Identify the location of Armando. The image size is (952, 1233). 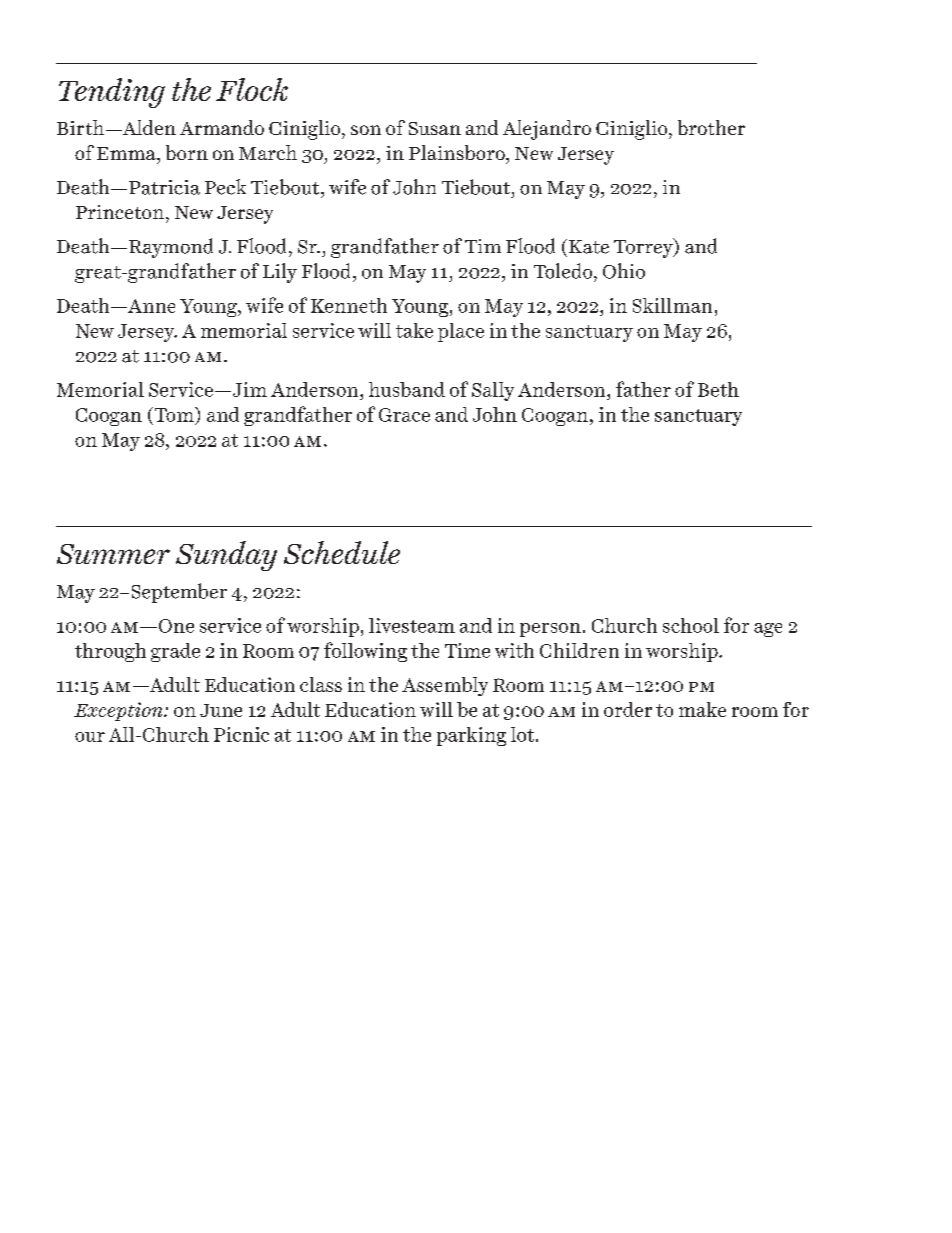
(222, 127).
